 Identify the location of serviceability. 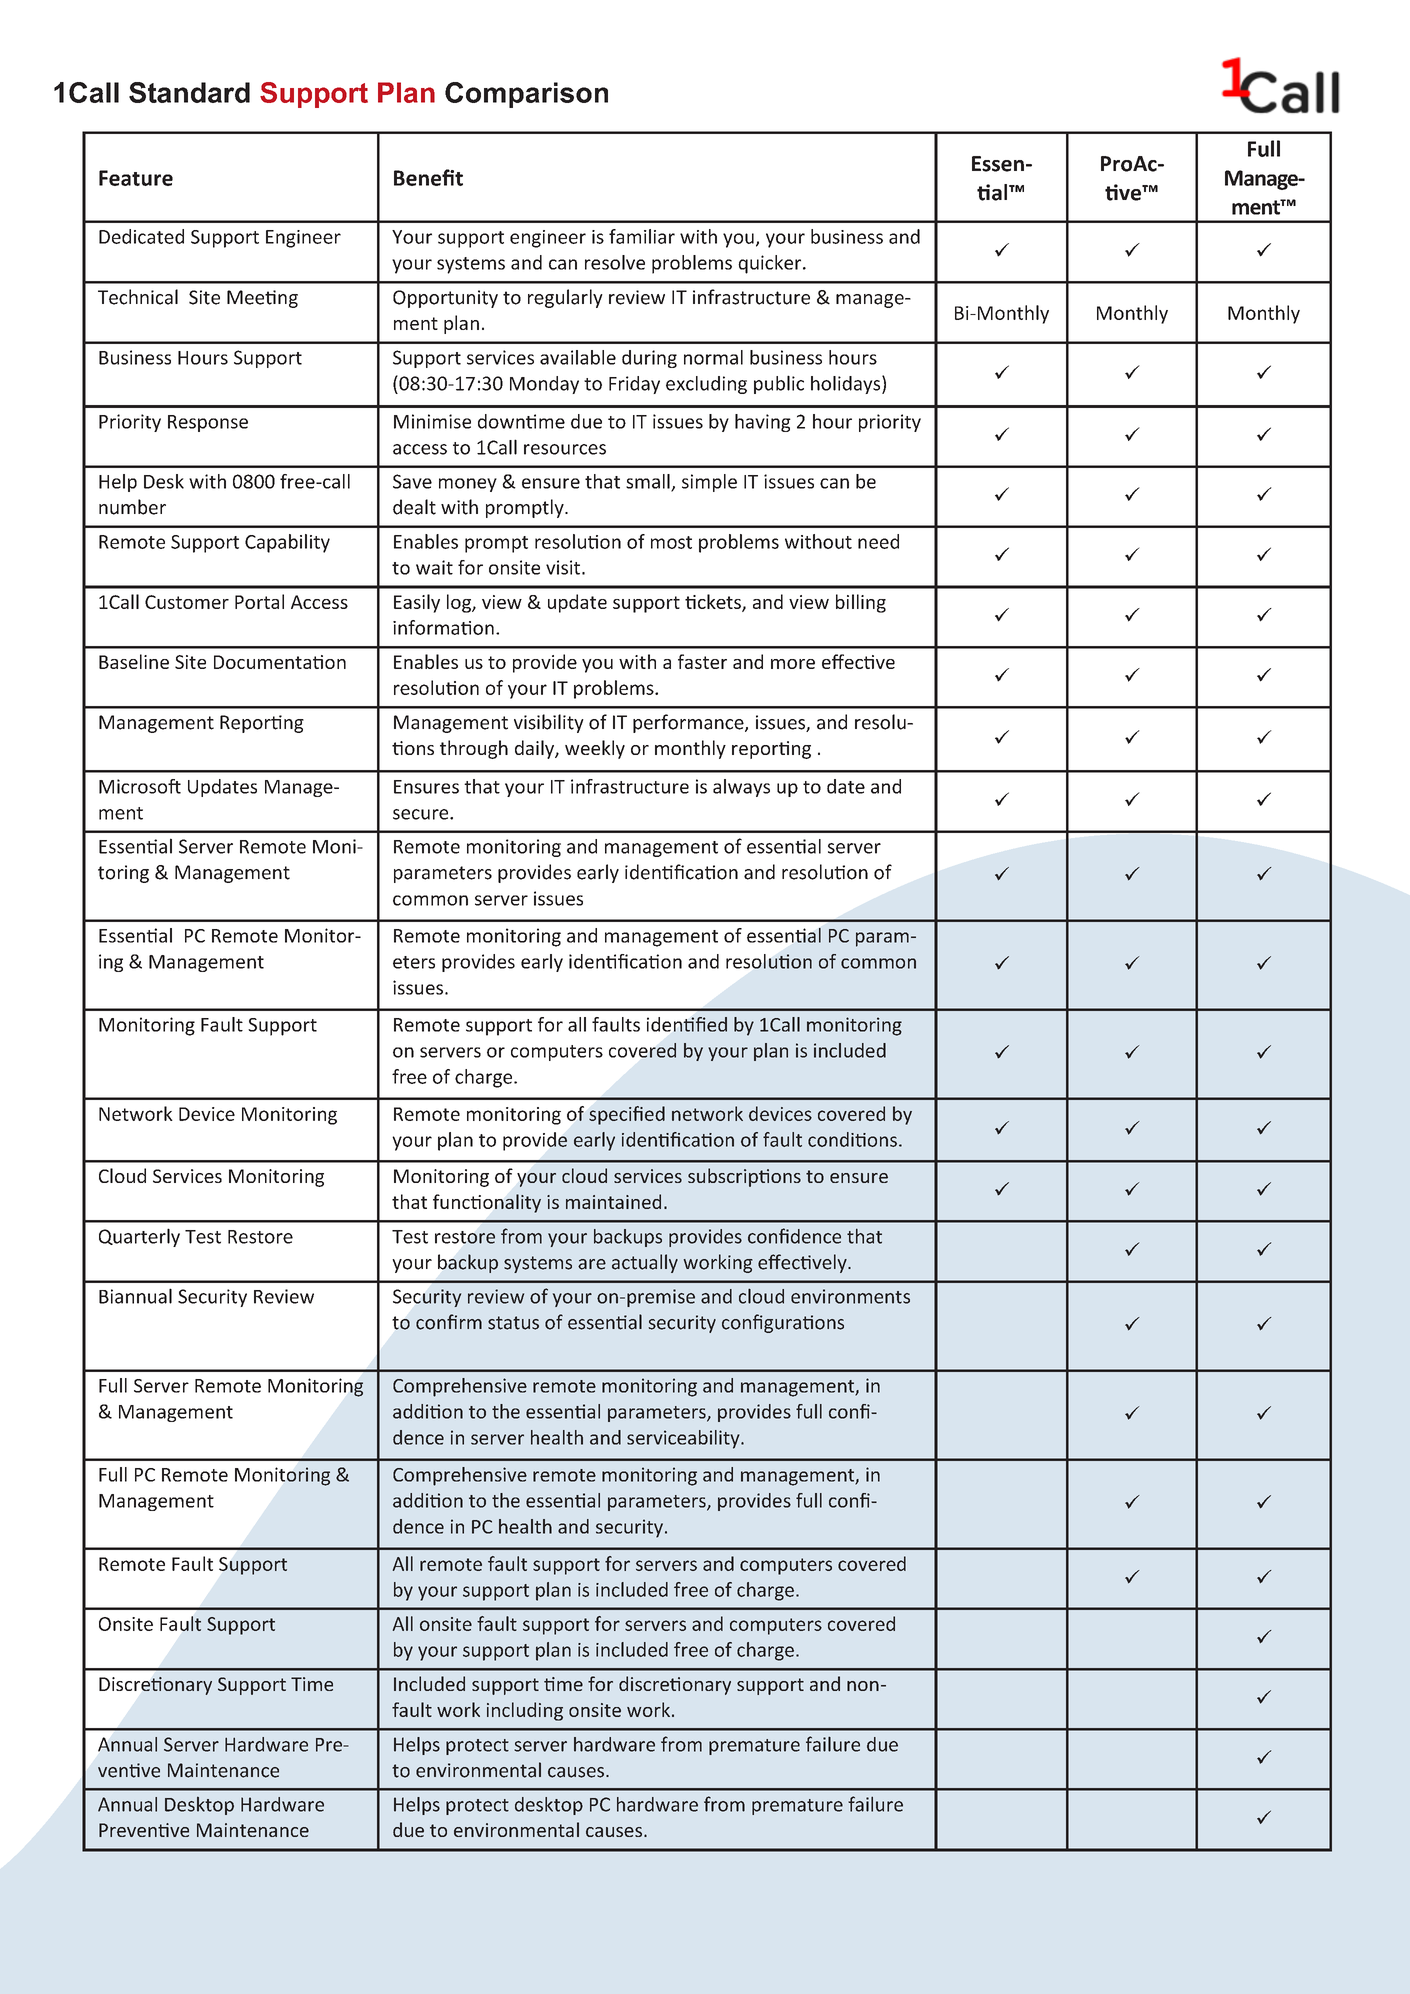
(684, 1439).
